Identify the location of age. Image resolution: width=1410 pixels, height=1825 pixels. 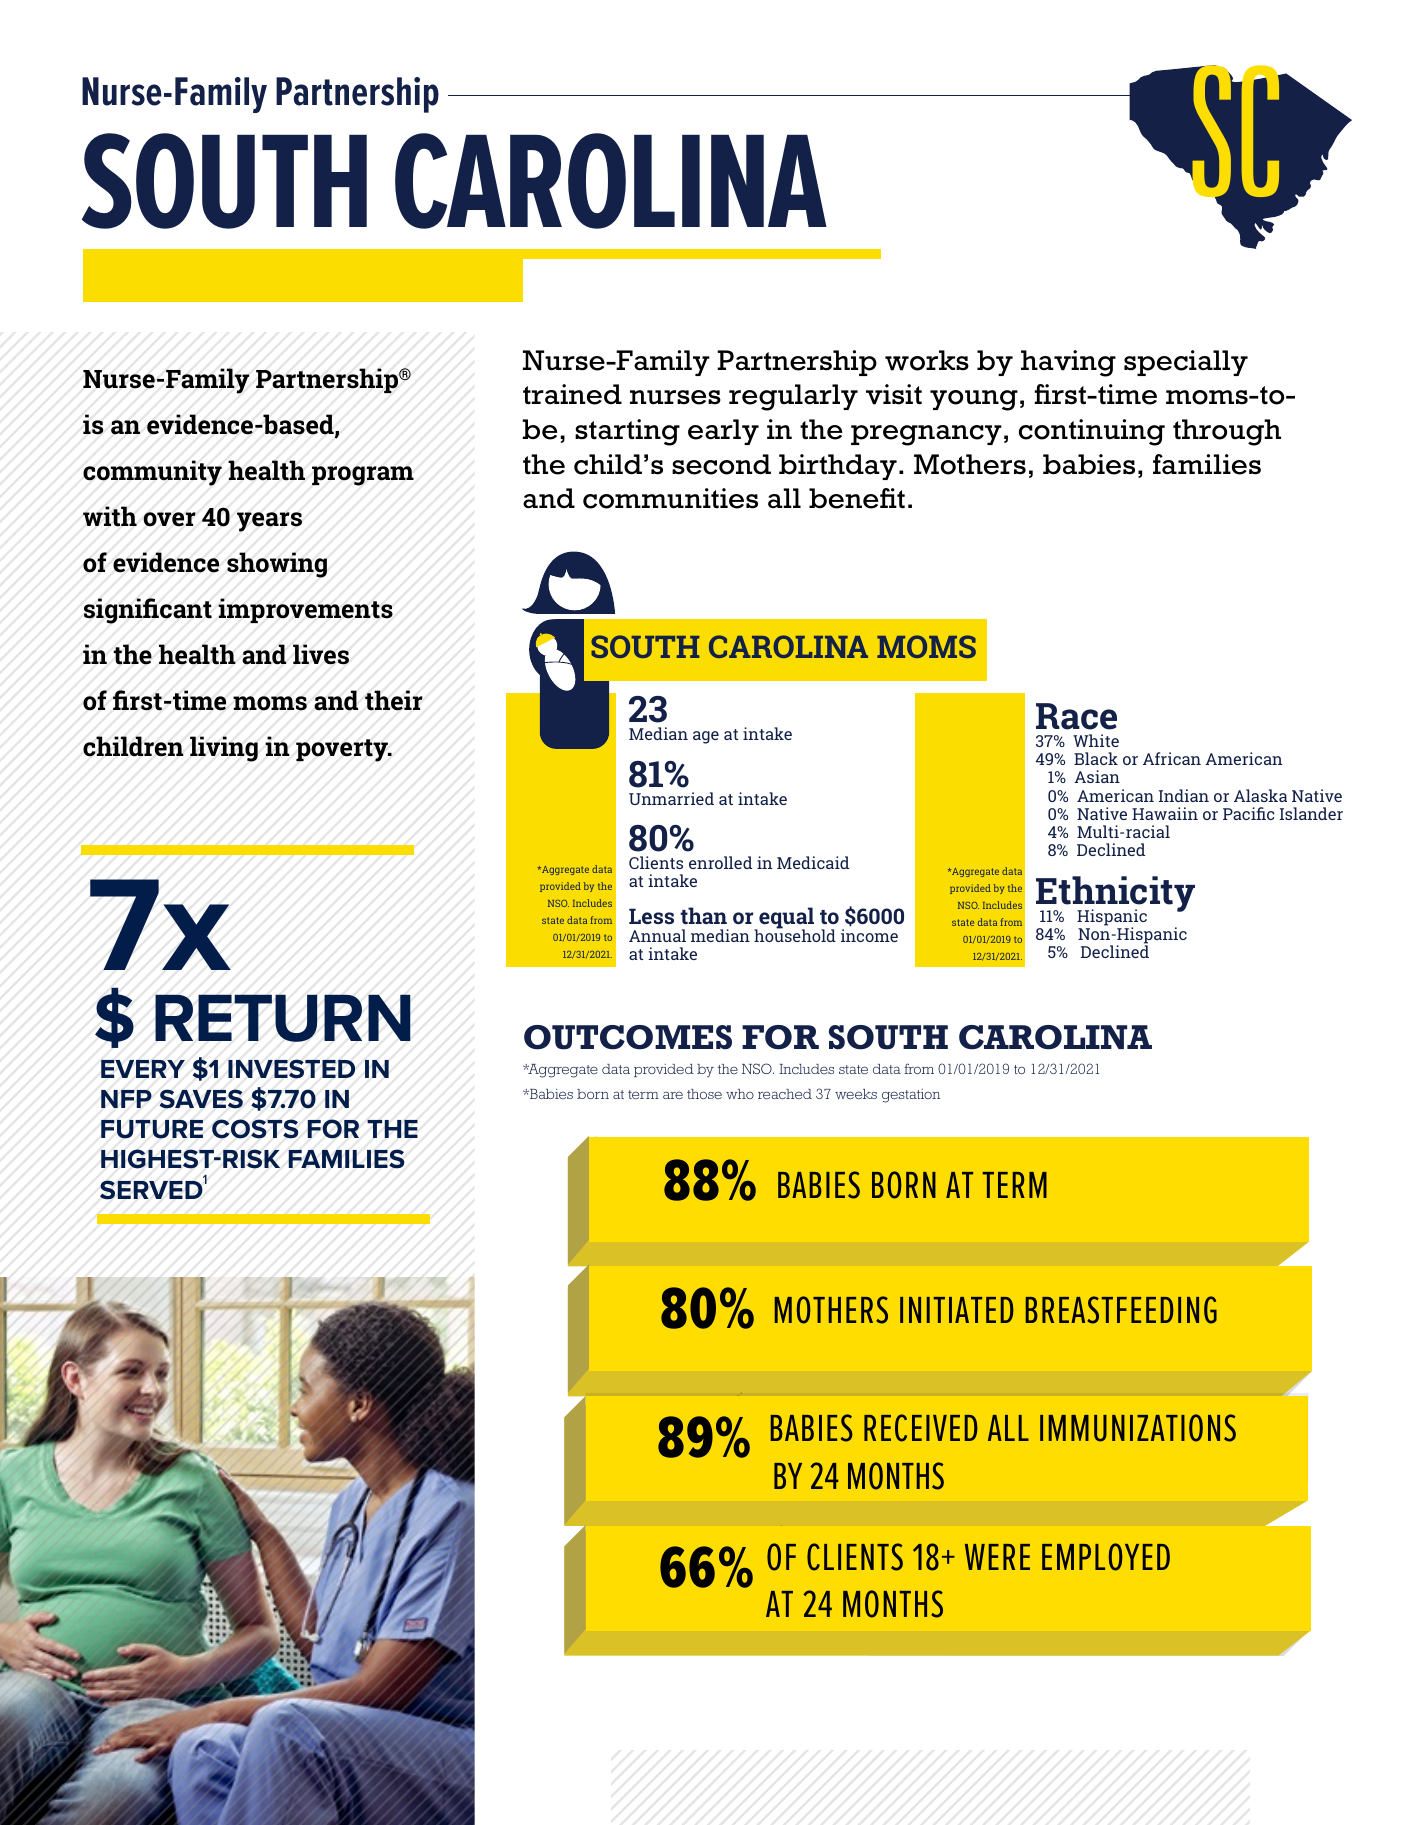
(706, 737).
